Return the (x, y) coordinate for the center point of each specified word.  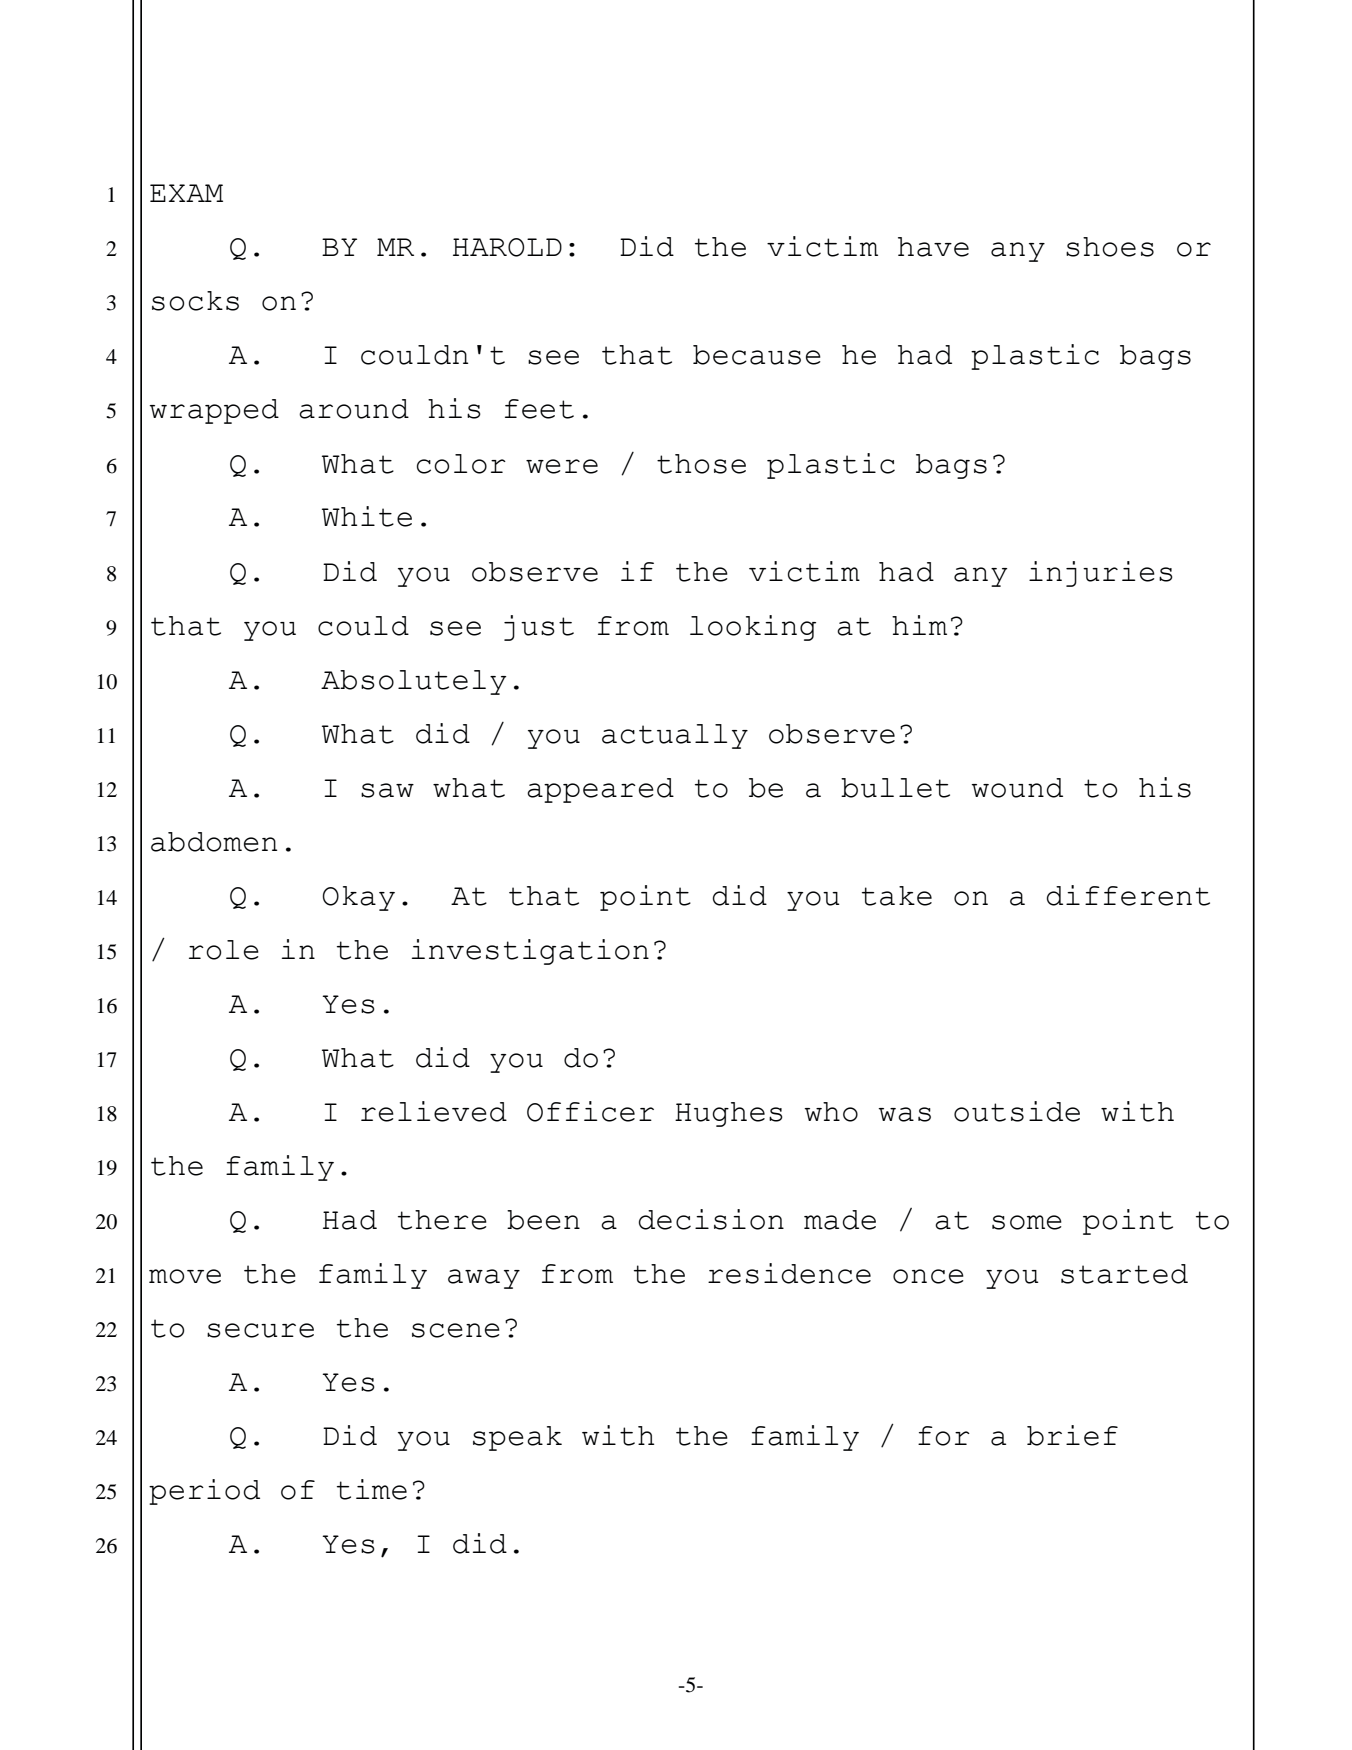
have (933, 247)
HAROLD (507, 247)
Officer (590, 1111)
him (919, 625)
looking (753, 628)
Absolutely (413, 682)
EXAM (186, 193)
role (224, 950)
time (372, 1489)
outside (1017, 1111)
